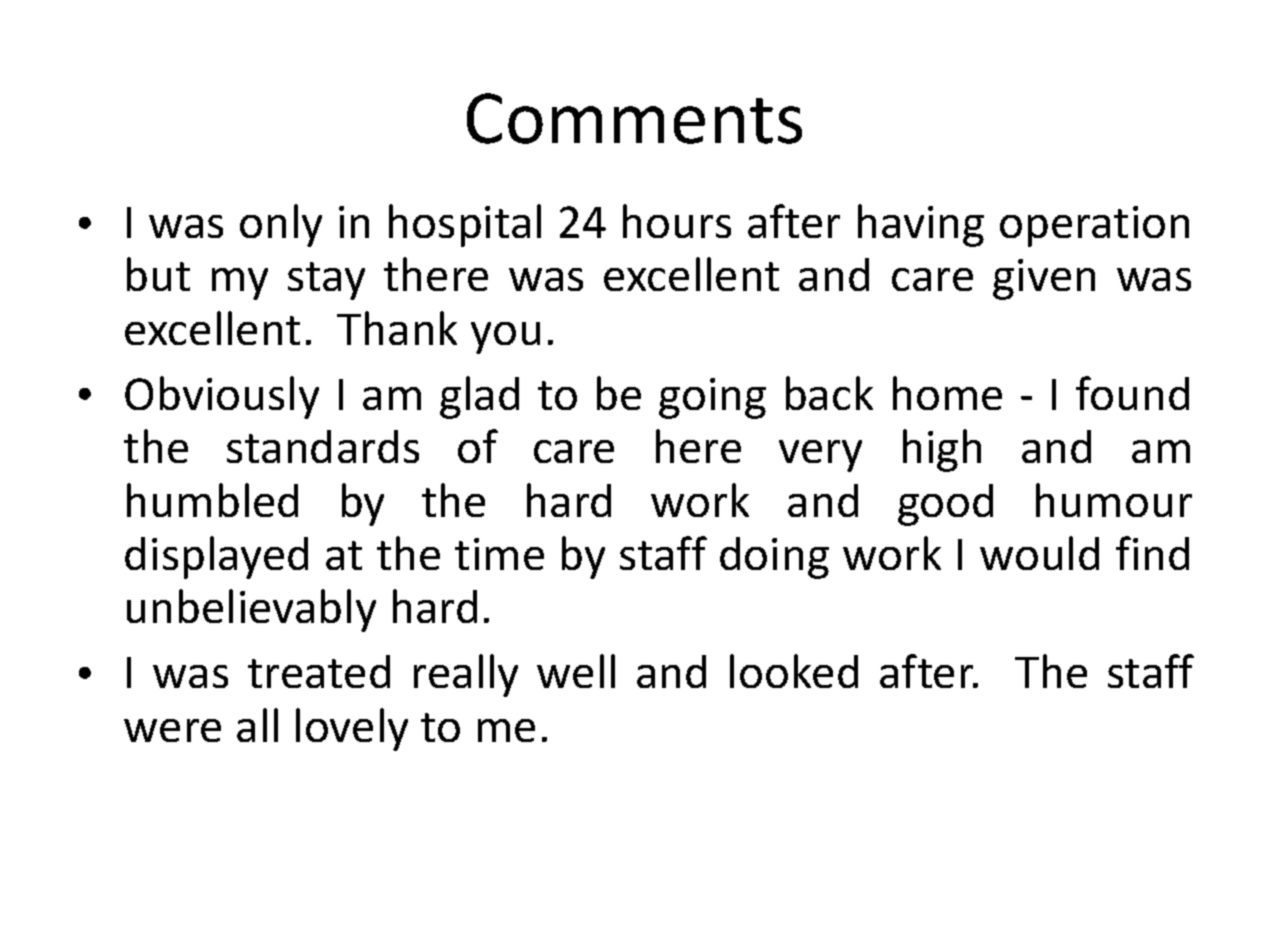  I want to click on would, so click(1039, 553).
